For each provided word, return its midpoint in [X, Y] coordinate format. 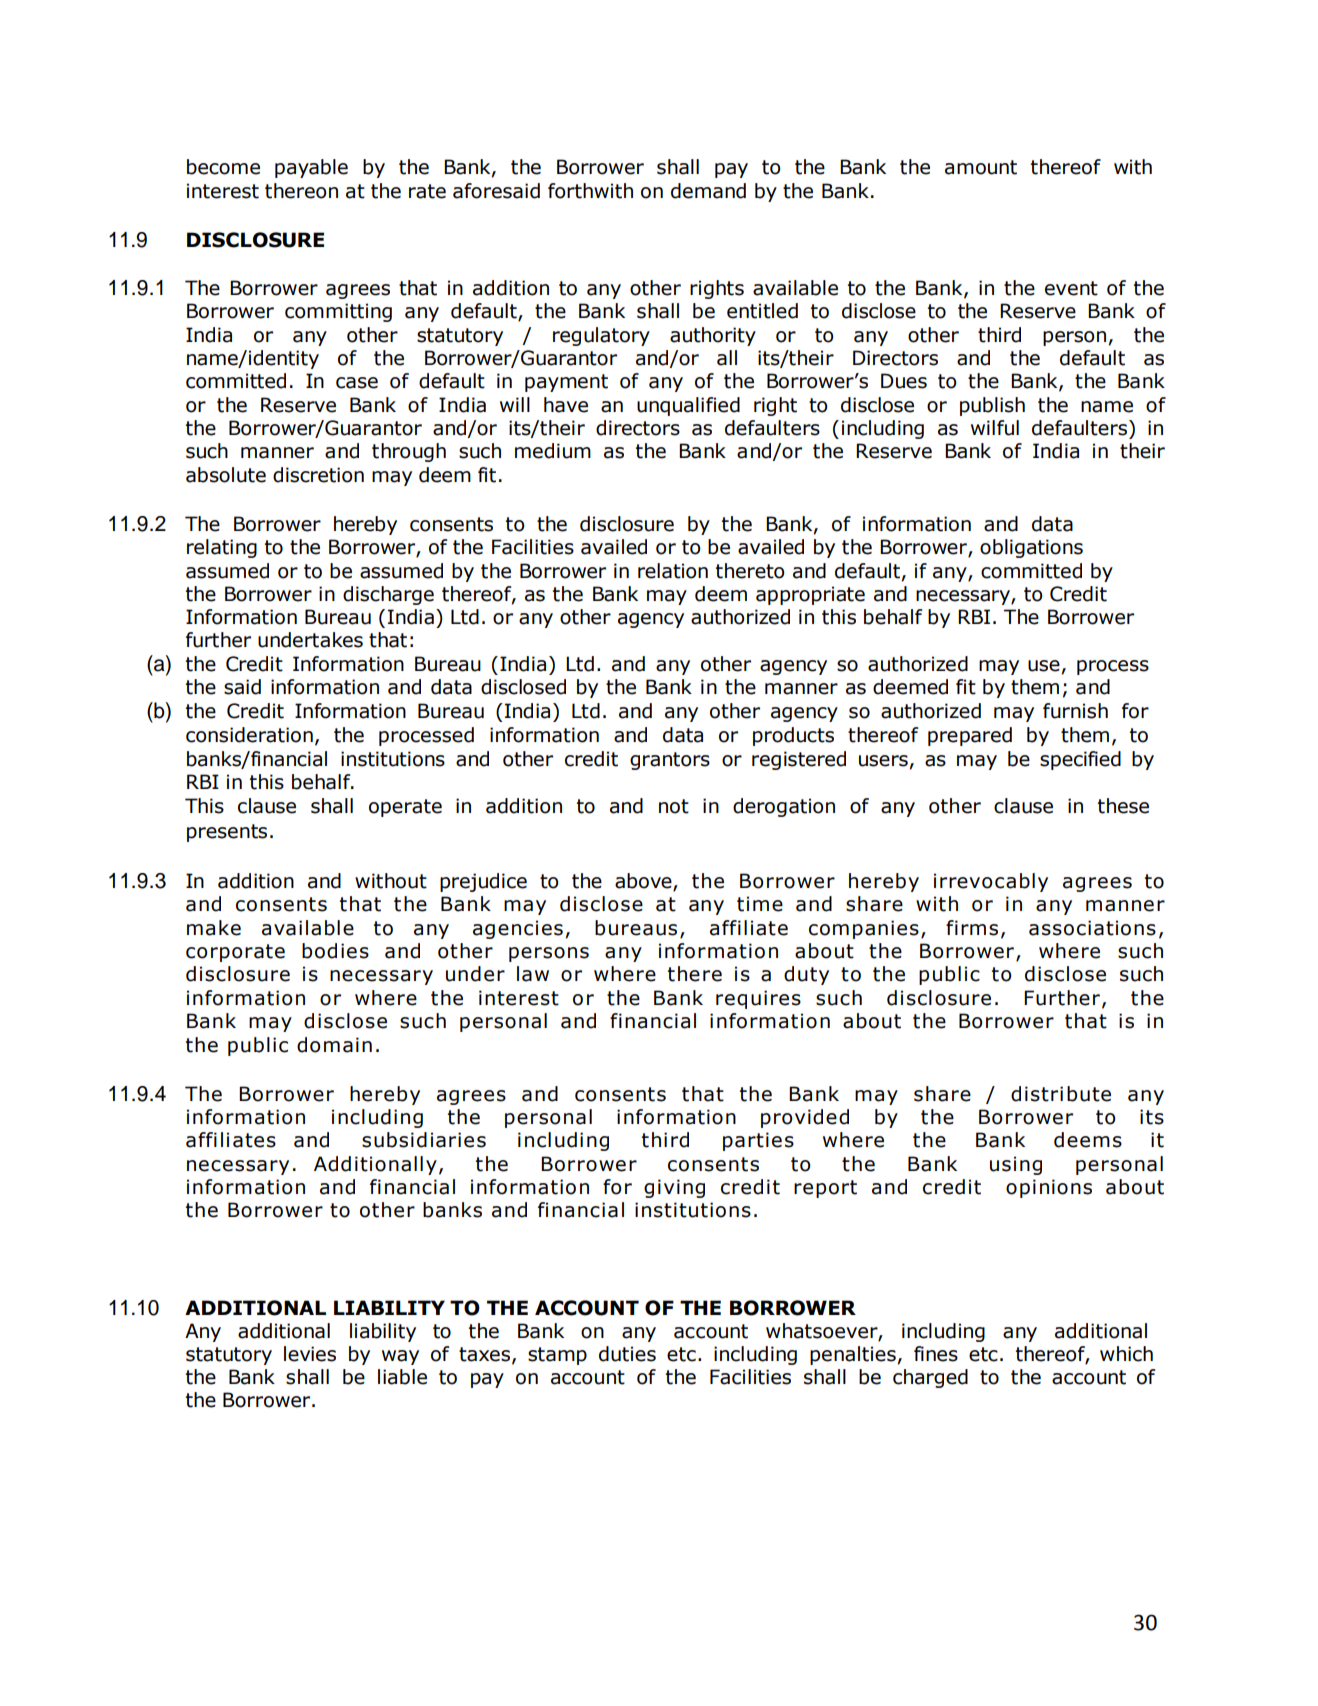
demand [708, 191]
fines [936, 1354]
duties [627, 1354]
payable [311, 168]
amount [981, 167]
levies [310, 1354]
